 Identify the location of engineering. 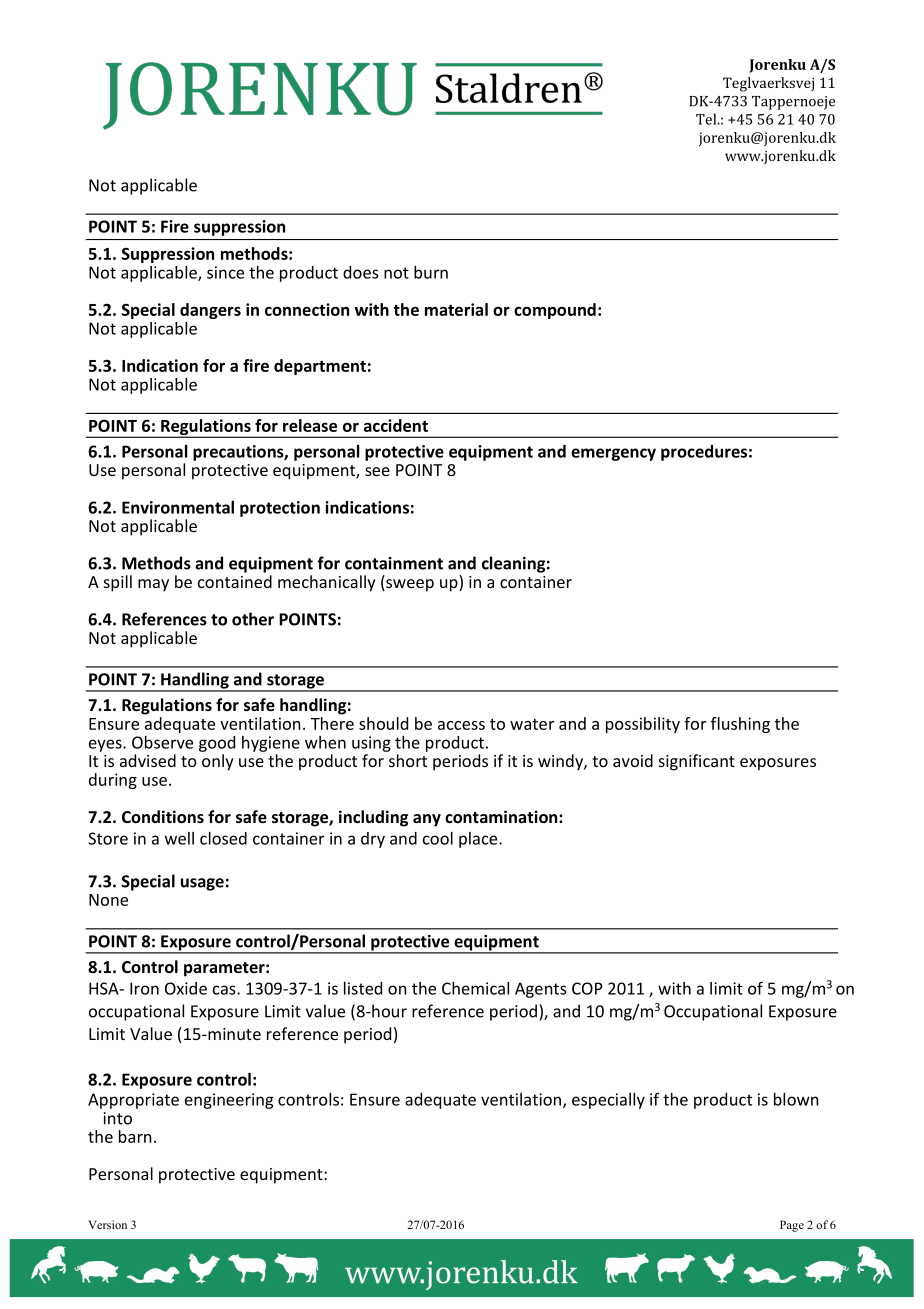
(229, 1101).
